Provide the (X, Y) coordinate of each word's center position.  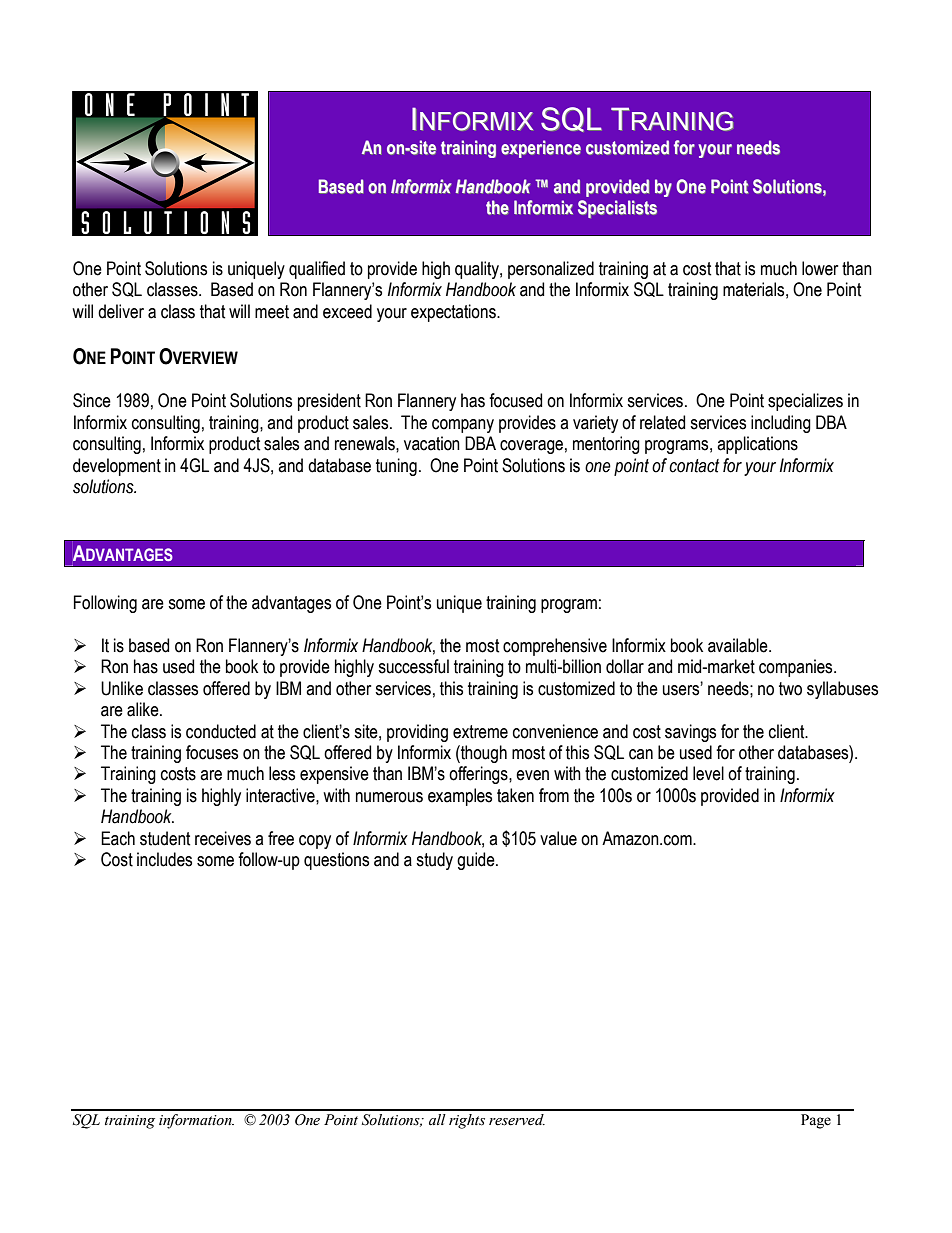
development (117, 467)
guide (477, 861)
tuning (396, 467)
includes (164, 859)
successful (413, 666)
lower (820, 268)
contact (694, 466)
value (558, 838)
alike (144, 709)
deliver (121, 311)
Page (816, 1121)
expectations (454, 313)
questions (336, 861)
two (790, 689)
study (434, 861)
